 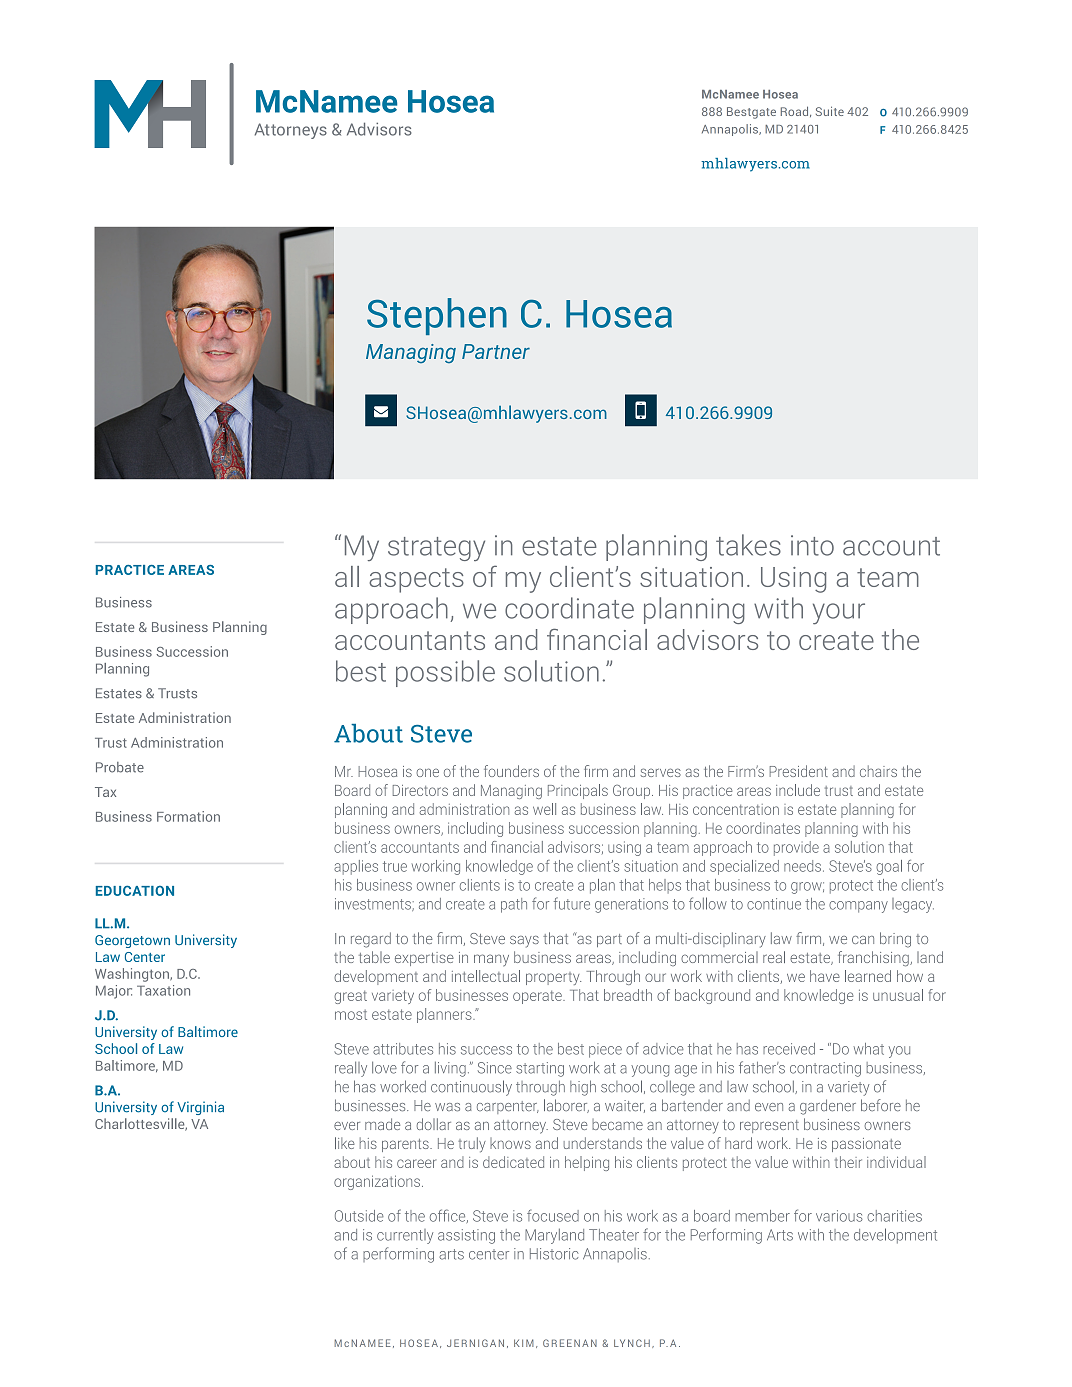 What do you see at coordinates (802, 866) in the page?
I see `needs` at bounding box center [802, 866].
